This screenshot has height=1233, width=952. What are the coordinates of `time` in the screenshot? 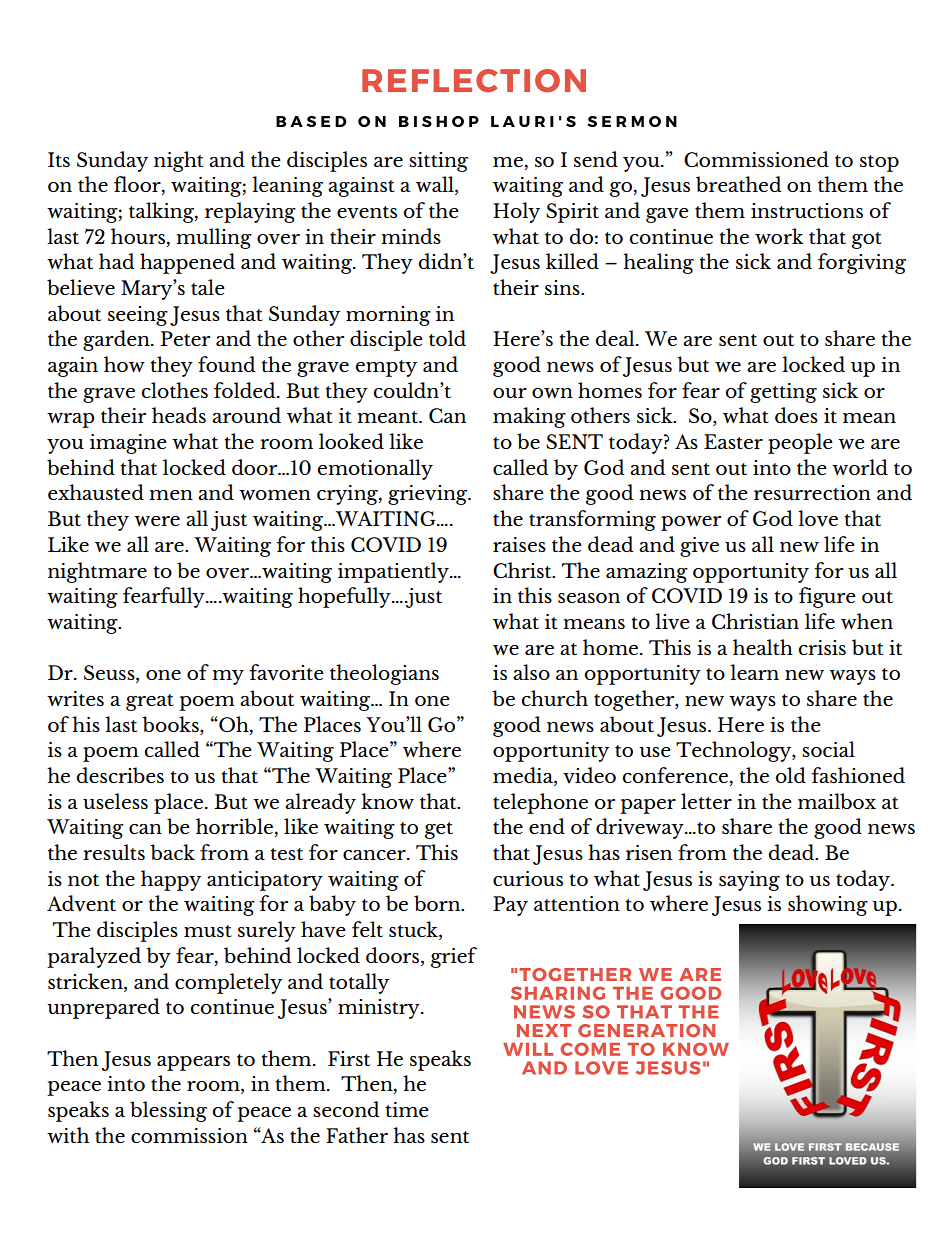 It's located at (407, 1109).
